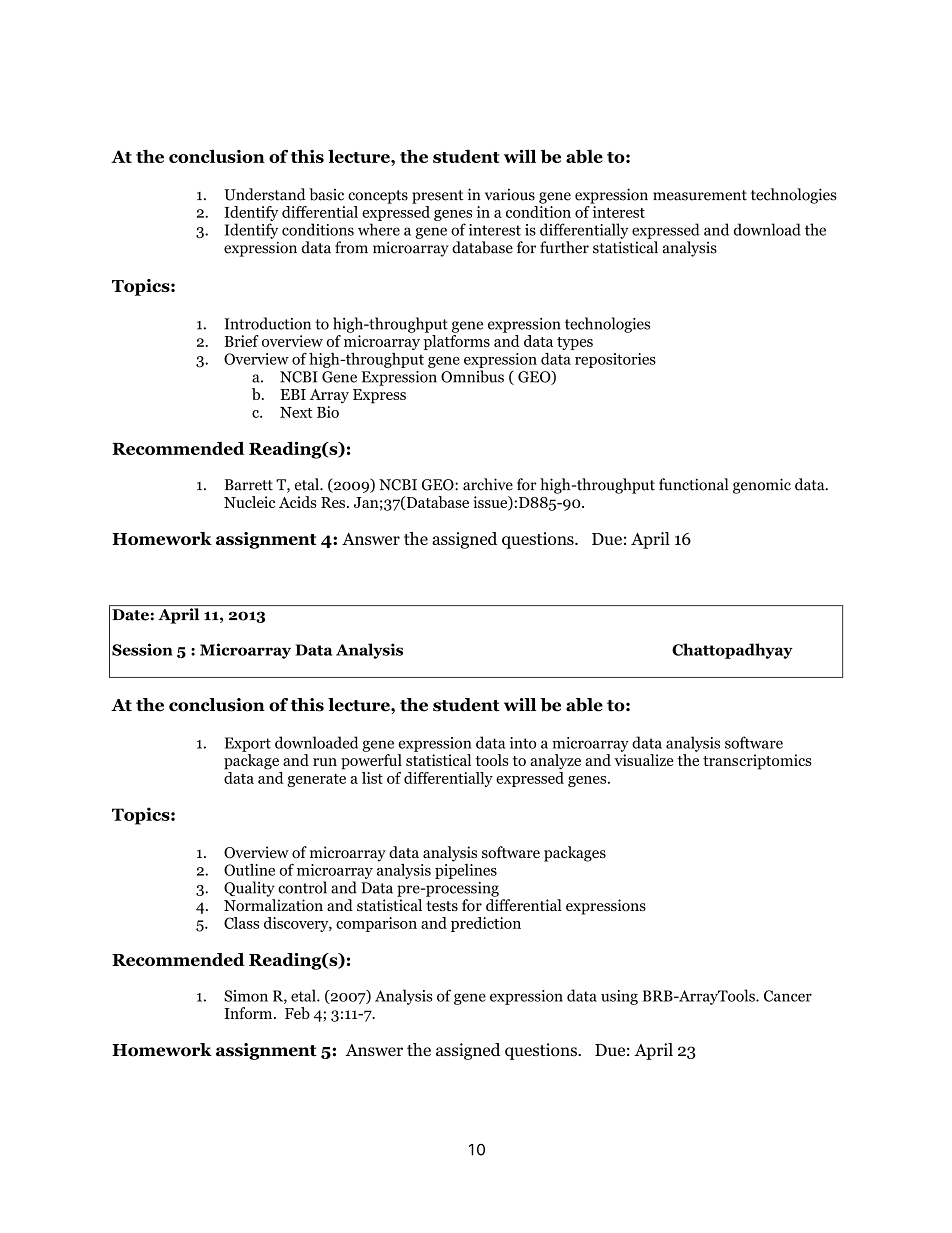 The image size is (952, 1233). Describe the element at coordinates (246, 996) in the screenshot. I see `Simon` at that location.
